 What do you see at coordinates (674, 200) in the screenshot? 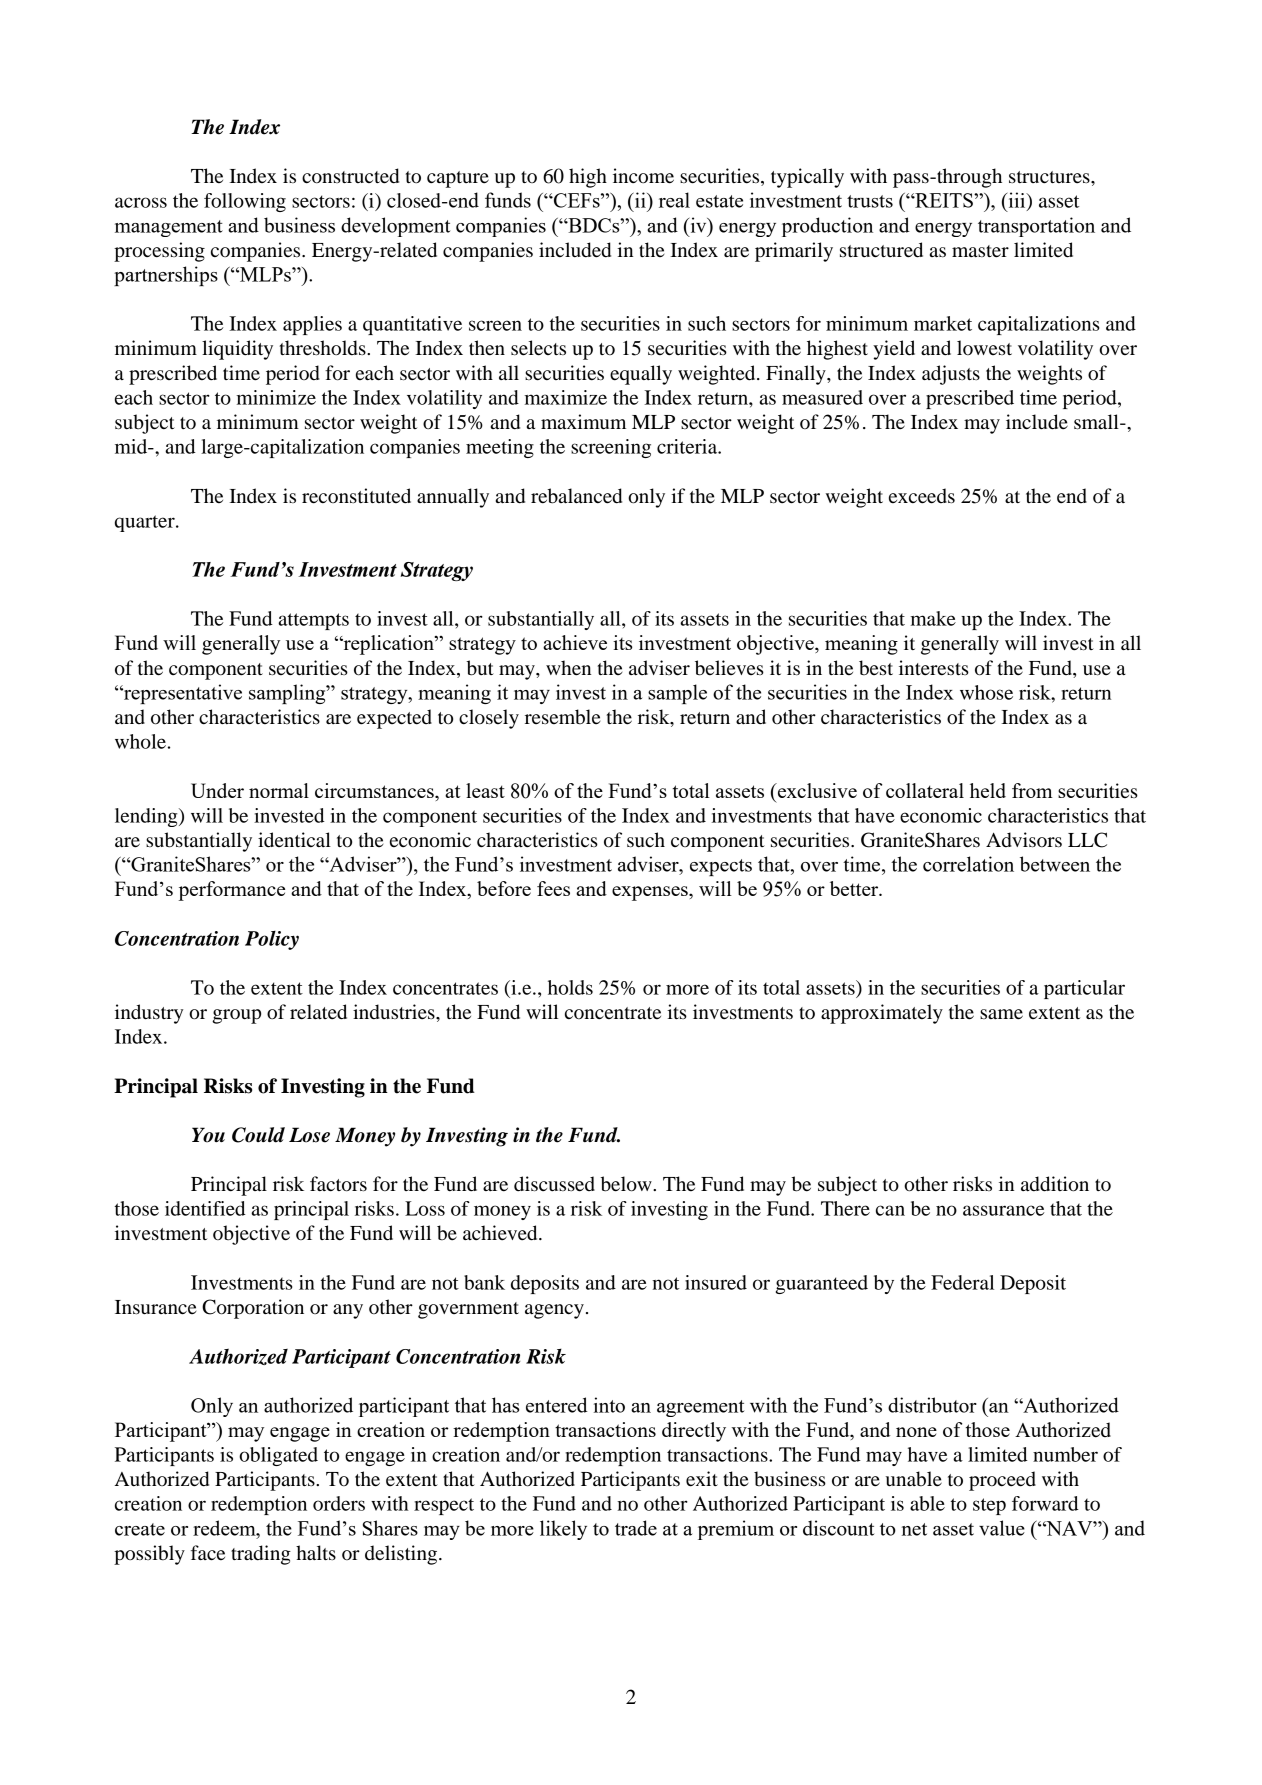
I see `real` at bounding box center [674, 200].
